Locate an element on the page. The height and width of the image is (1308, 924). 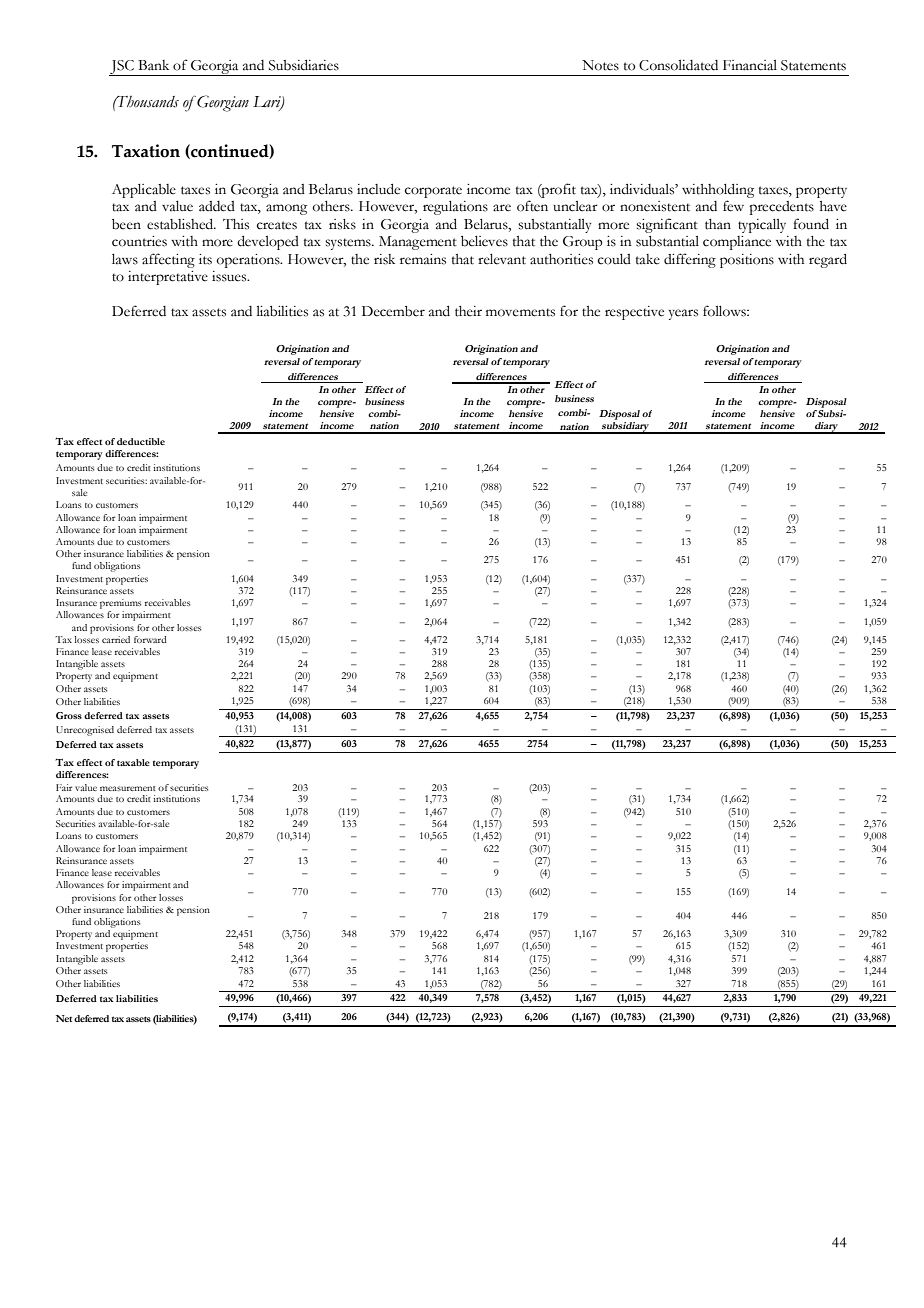
Net is located at coordinates (64, 1018).
